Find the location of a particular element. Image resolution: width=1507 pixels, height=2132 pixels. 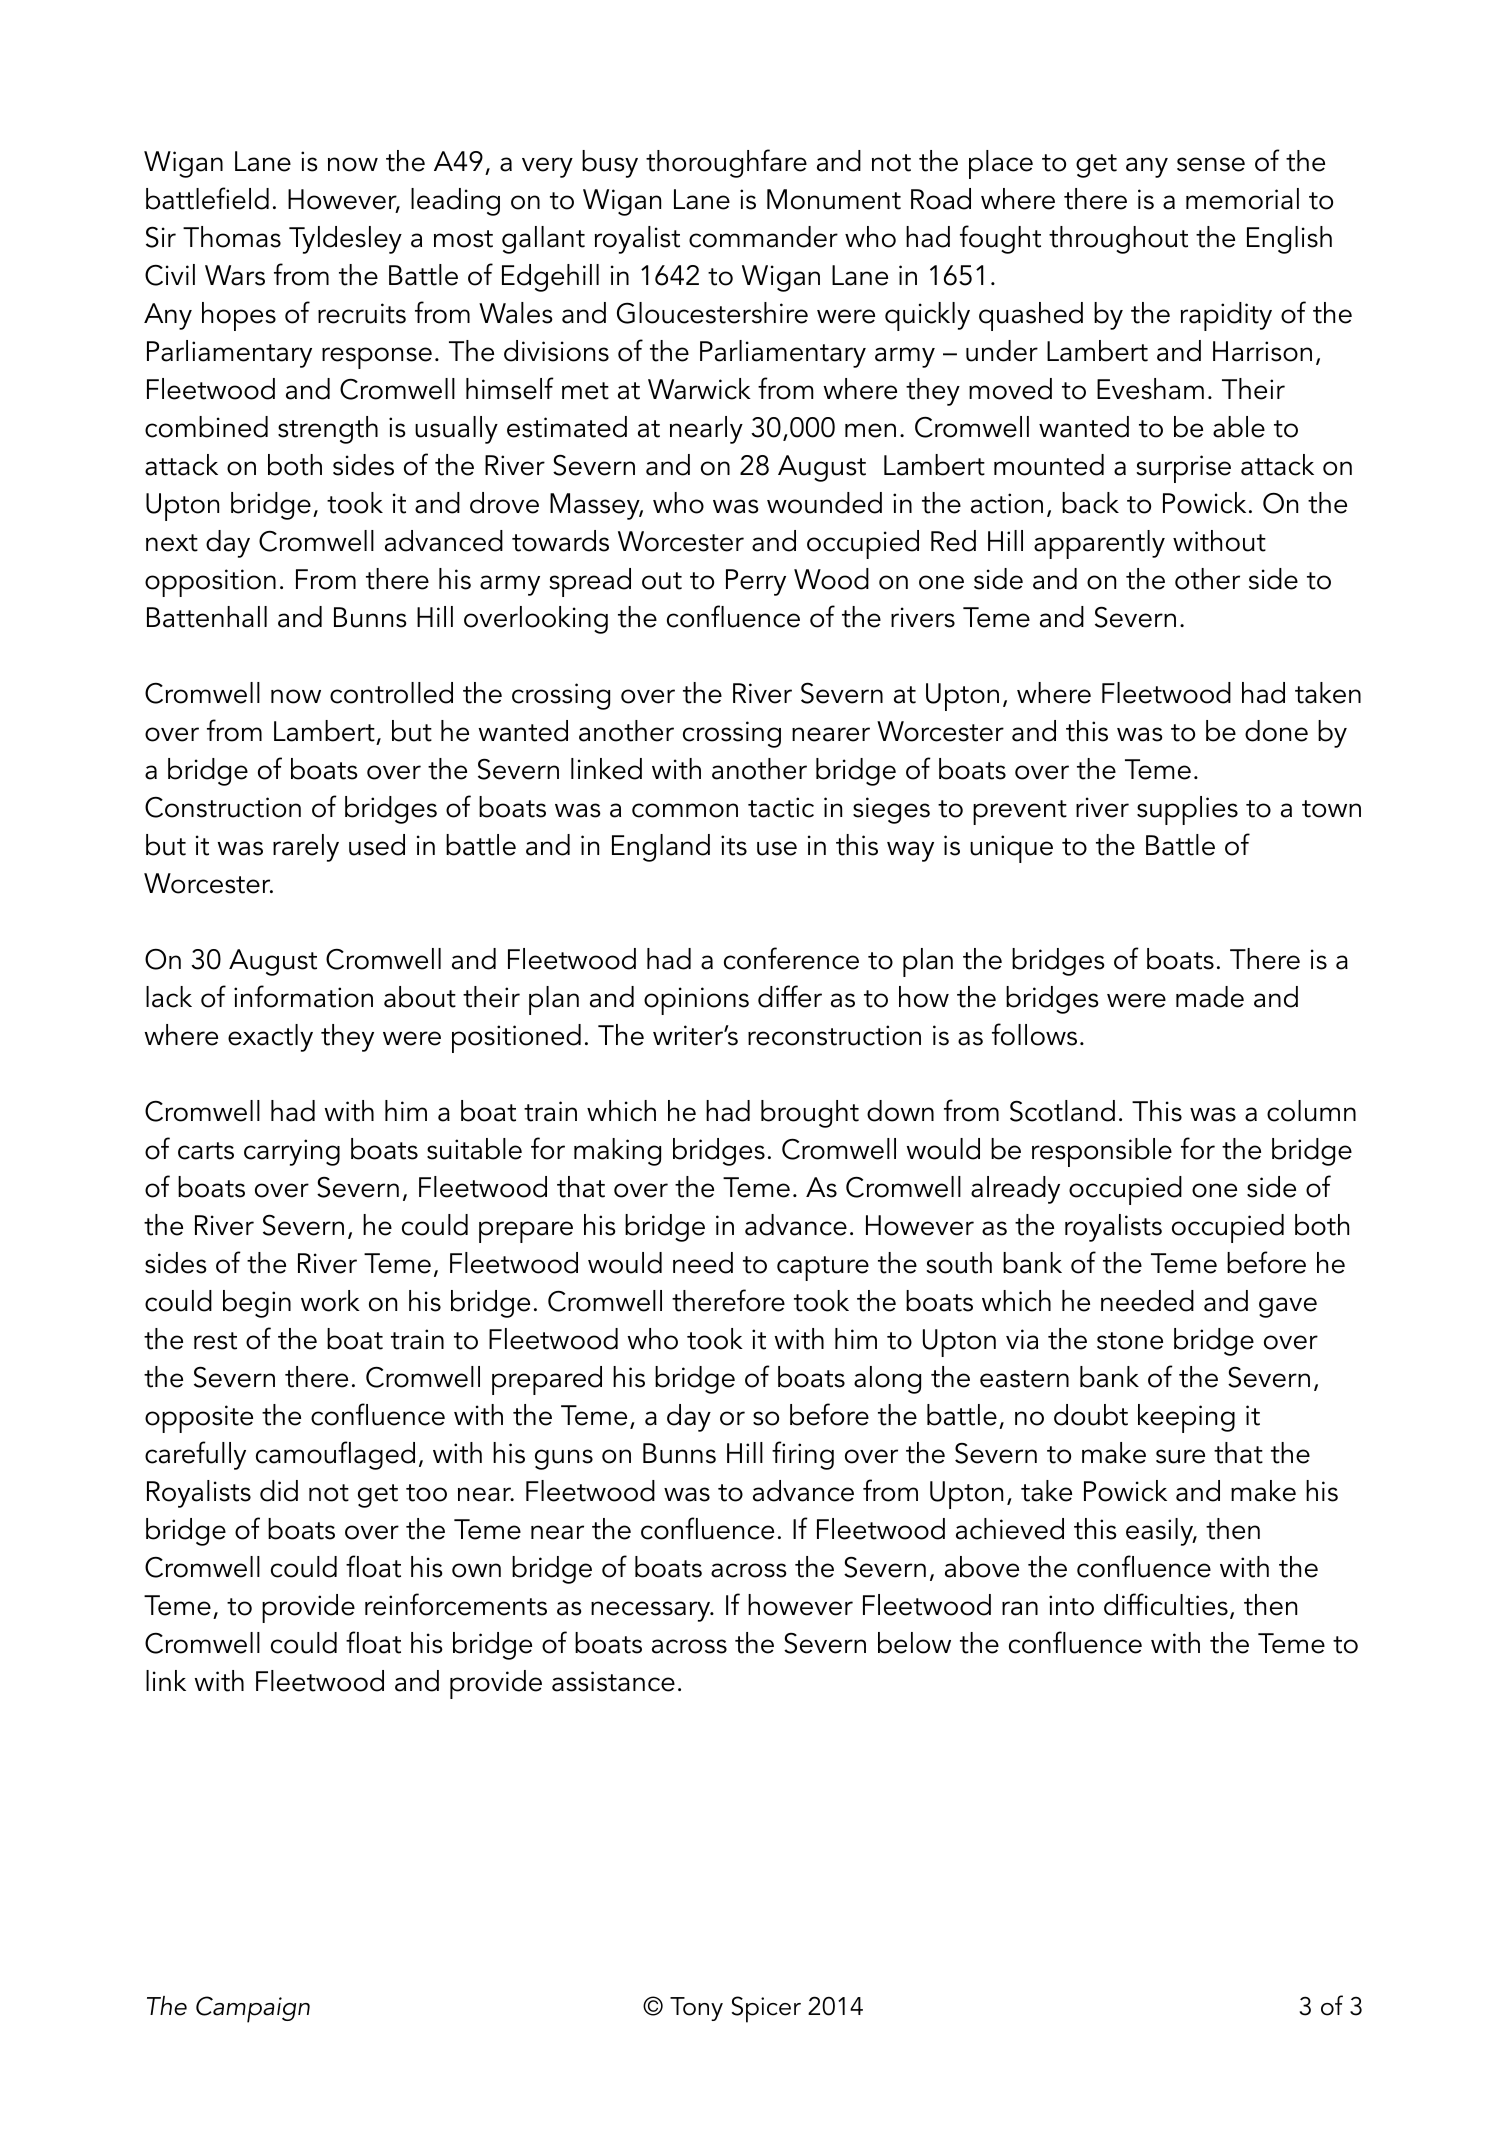

Spicer is located at coordinates (766, 2009).
